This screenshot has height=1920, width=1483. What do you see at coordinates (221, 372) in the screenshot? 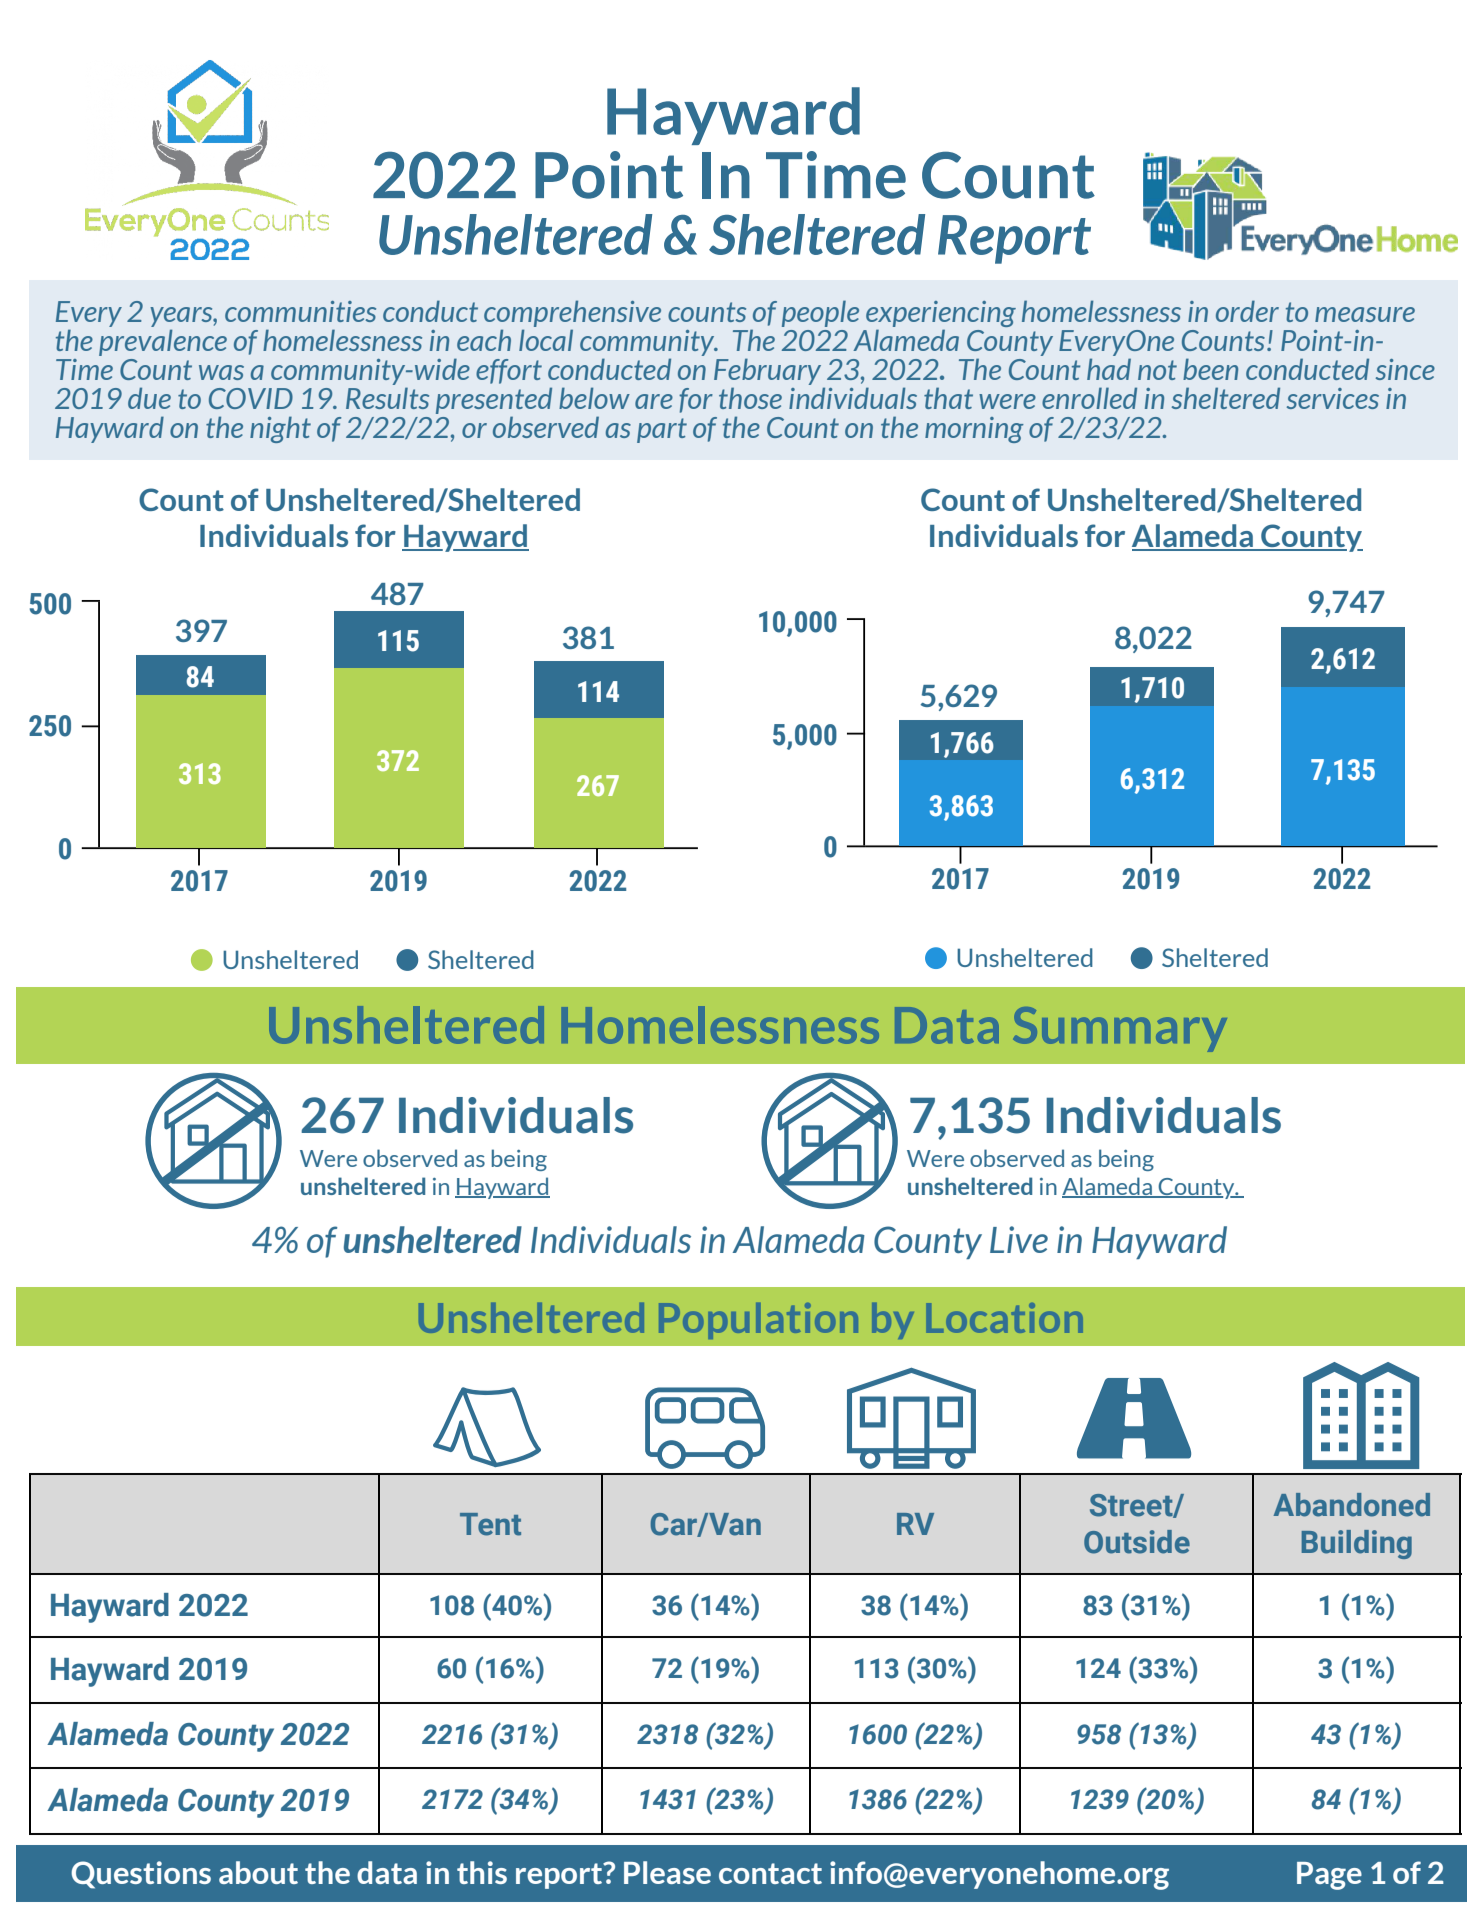
I see `was` at bounding box center [221, 372].
